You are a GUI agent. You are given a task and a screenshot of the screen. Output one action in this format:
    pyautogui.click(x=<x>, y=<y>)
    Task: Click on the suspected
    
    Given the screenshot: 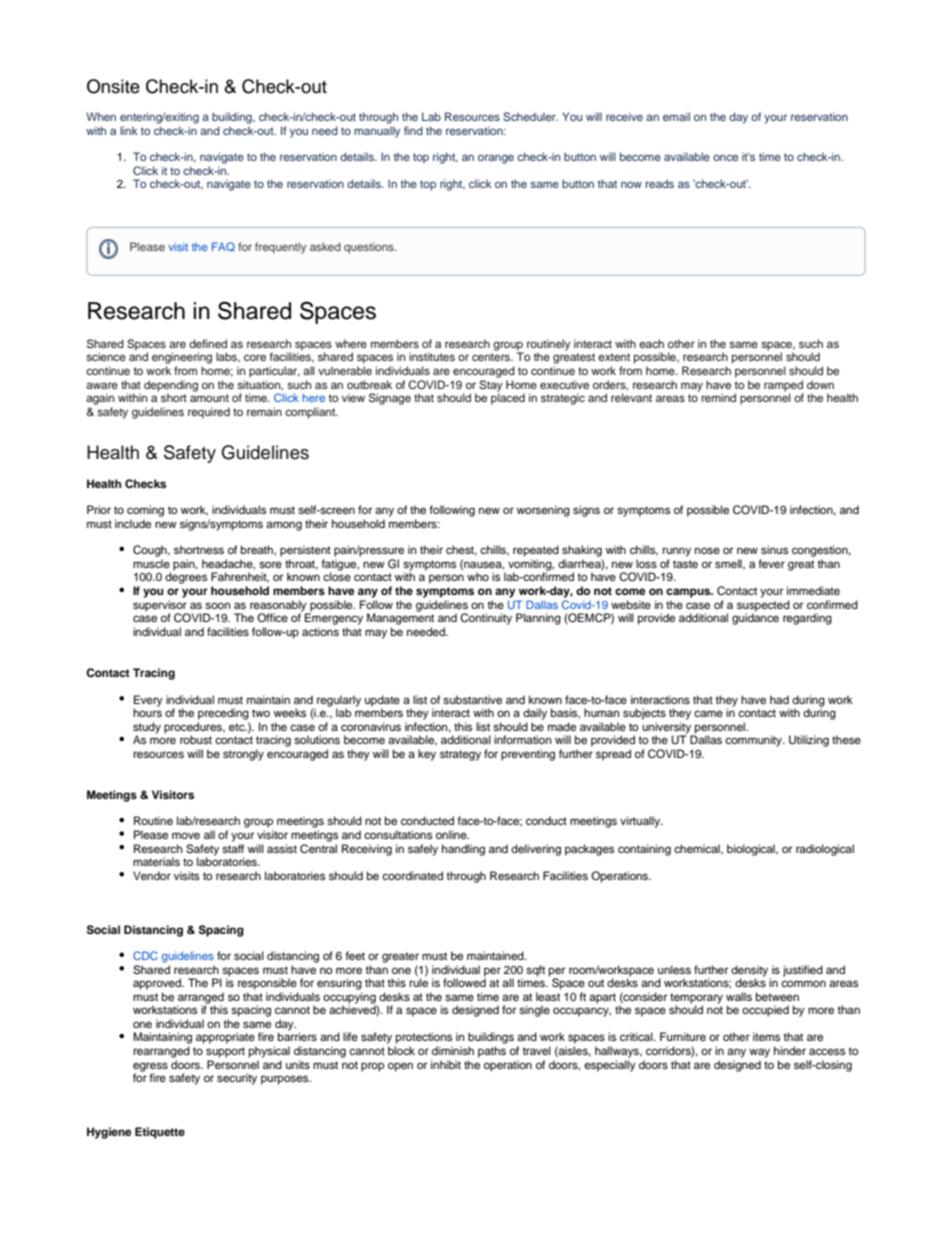 What is the action you would take?
    pyautogui.click(x=763, y=607)
